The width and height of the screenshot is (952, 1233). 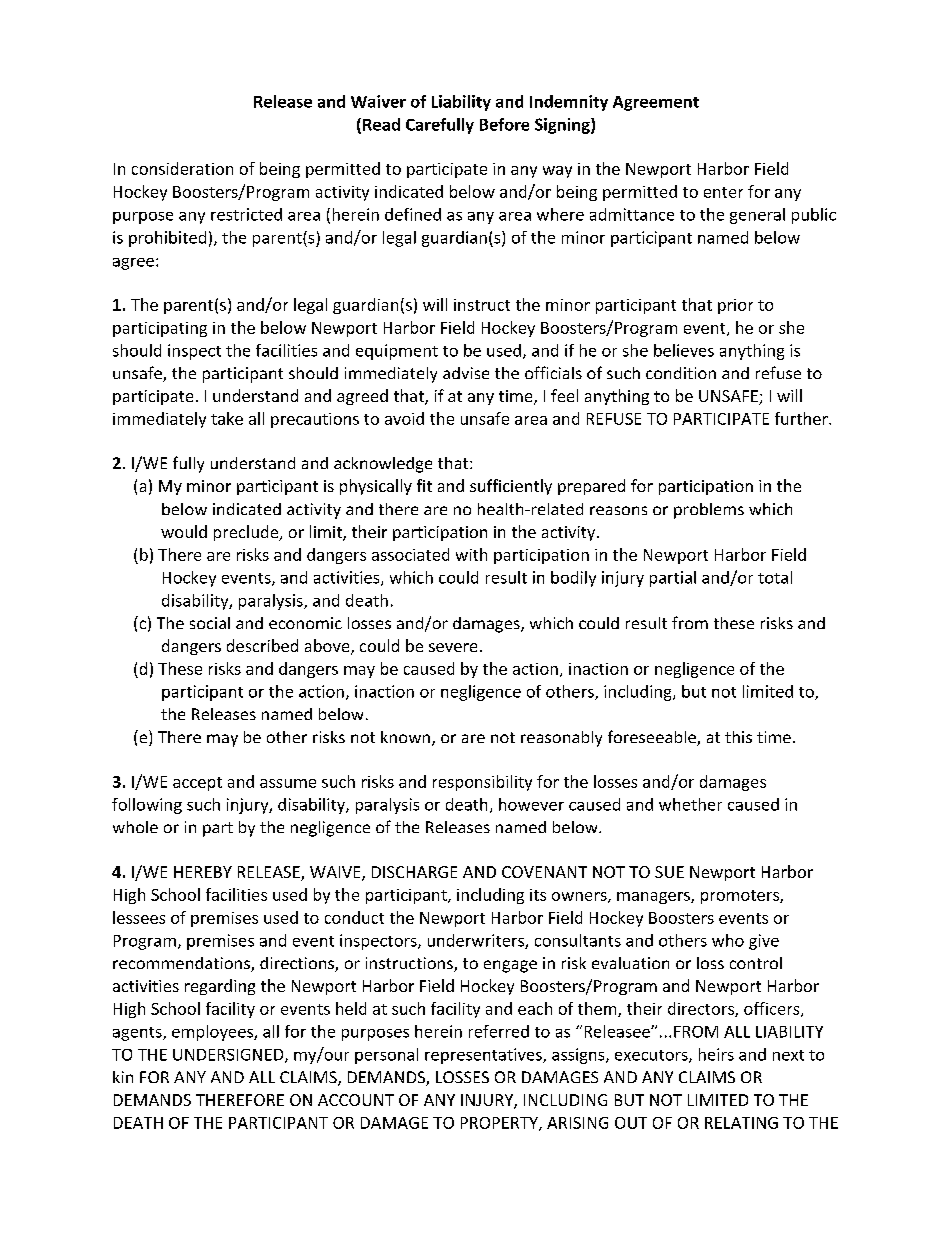 I want to click on consideration, so click(x=182, y=168).
